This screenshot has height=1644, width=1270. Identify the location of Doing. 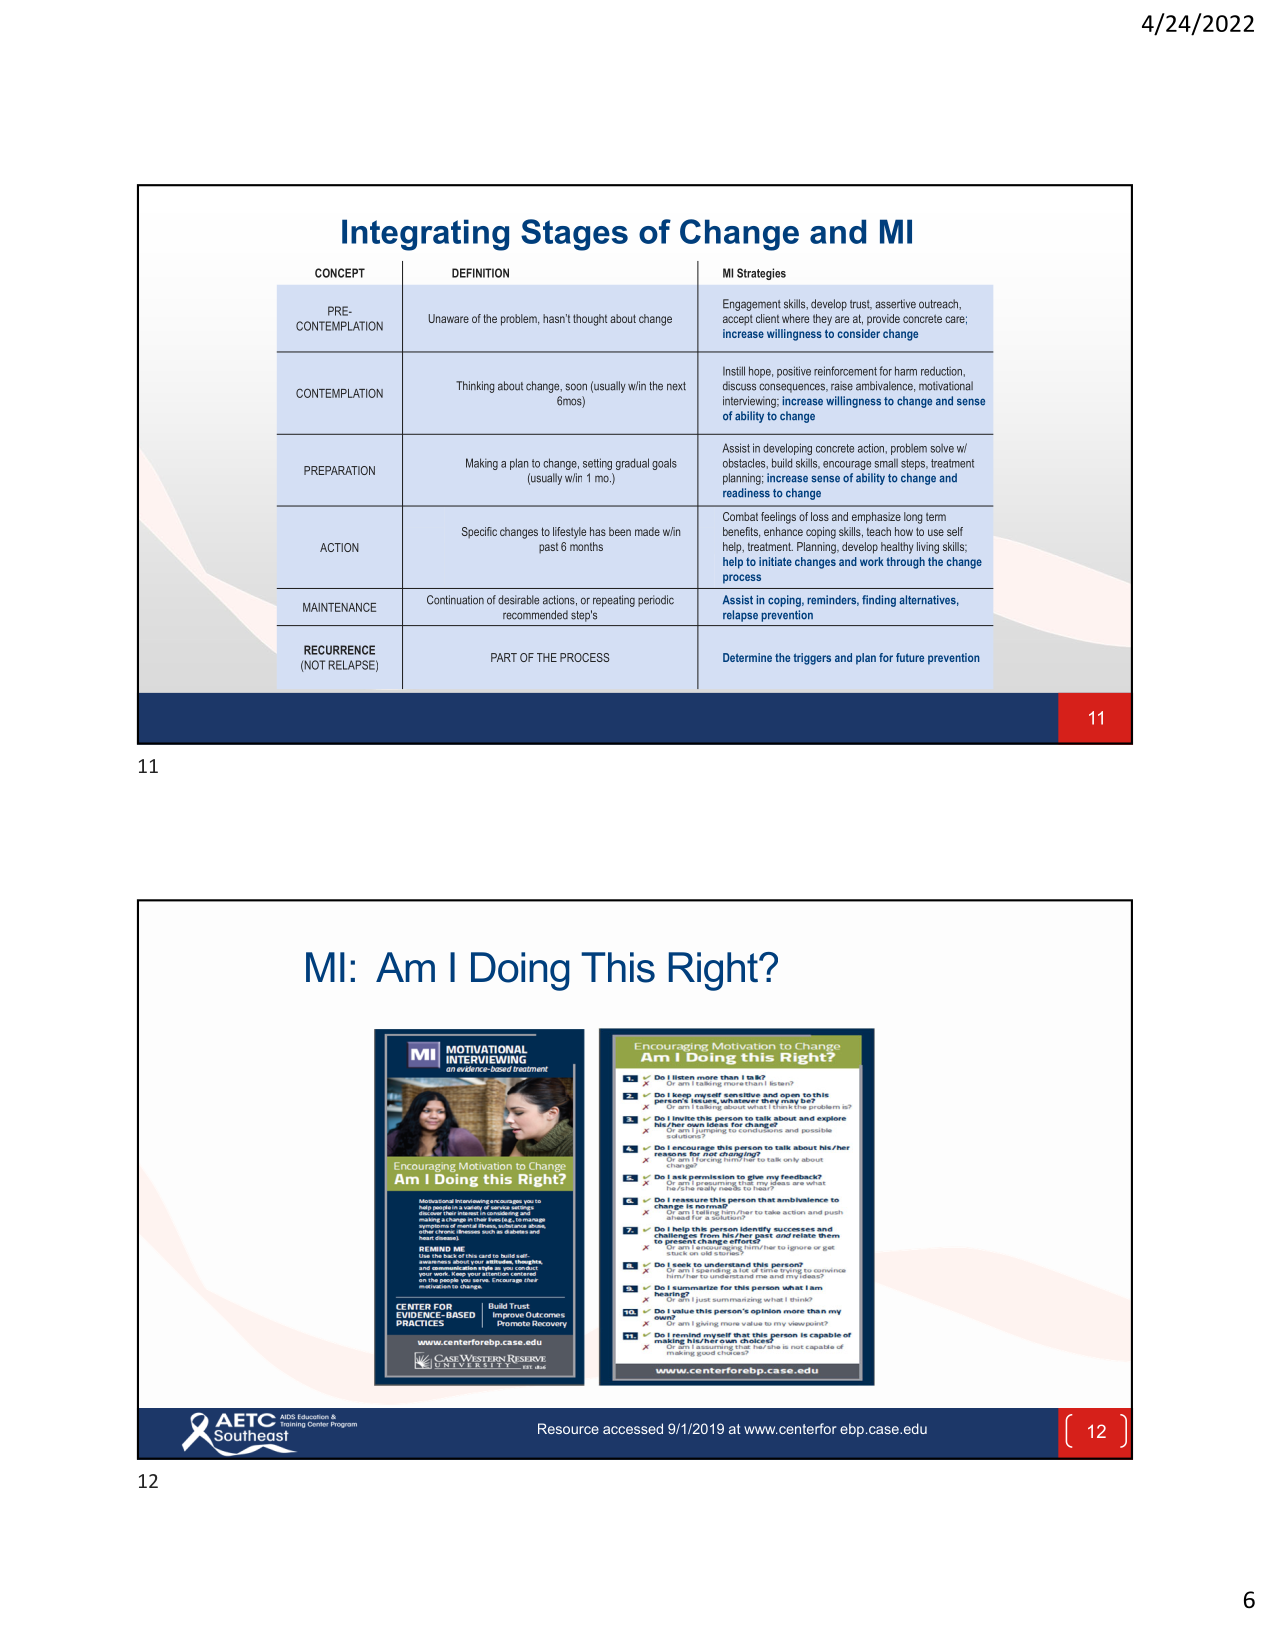
(520, 971).
